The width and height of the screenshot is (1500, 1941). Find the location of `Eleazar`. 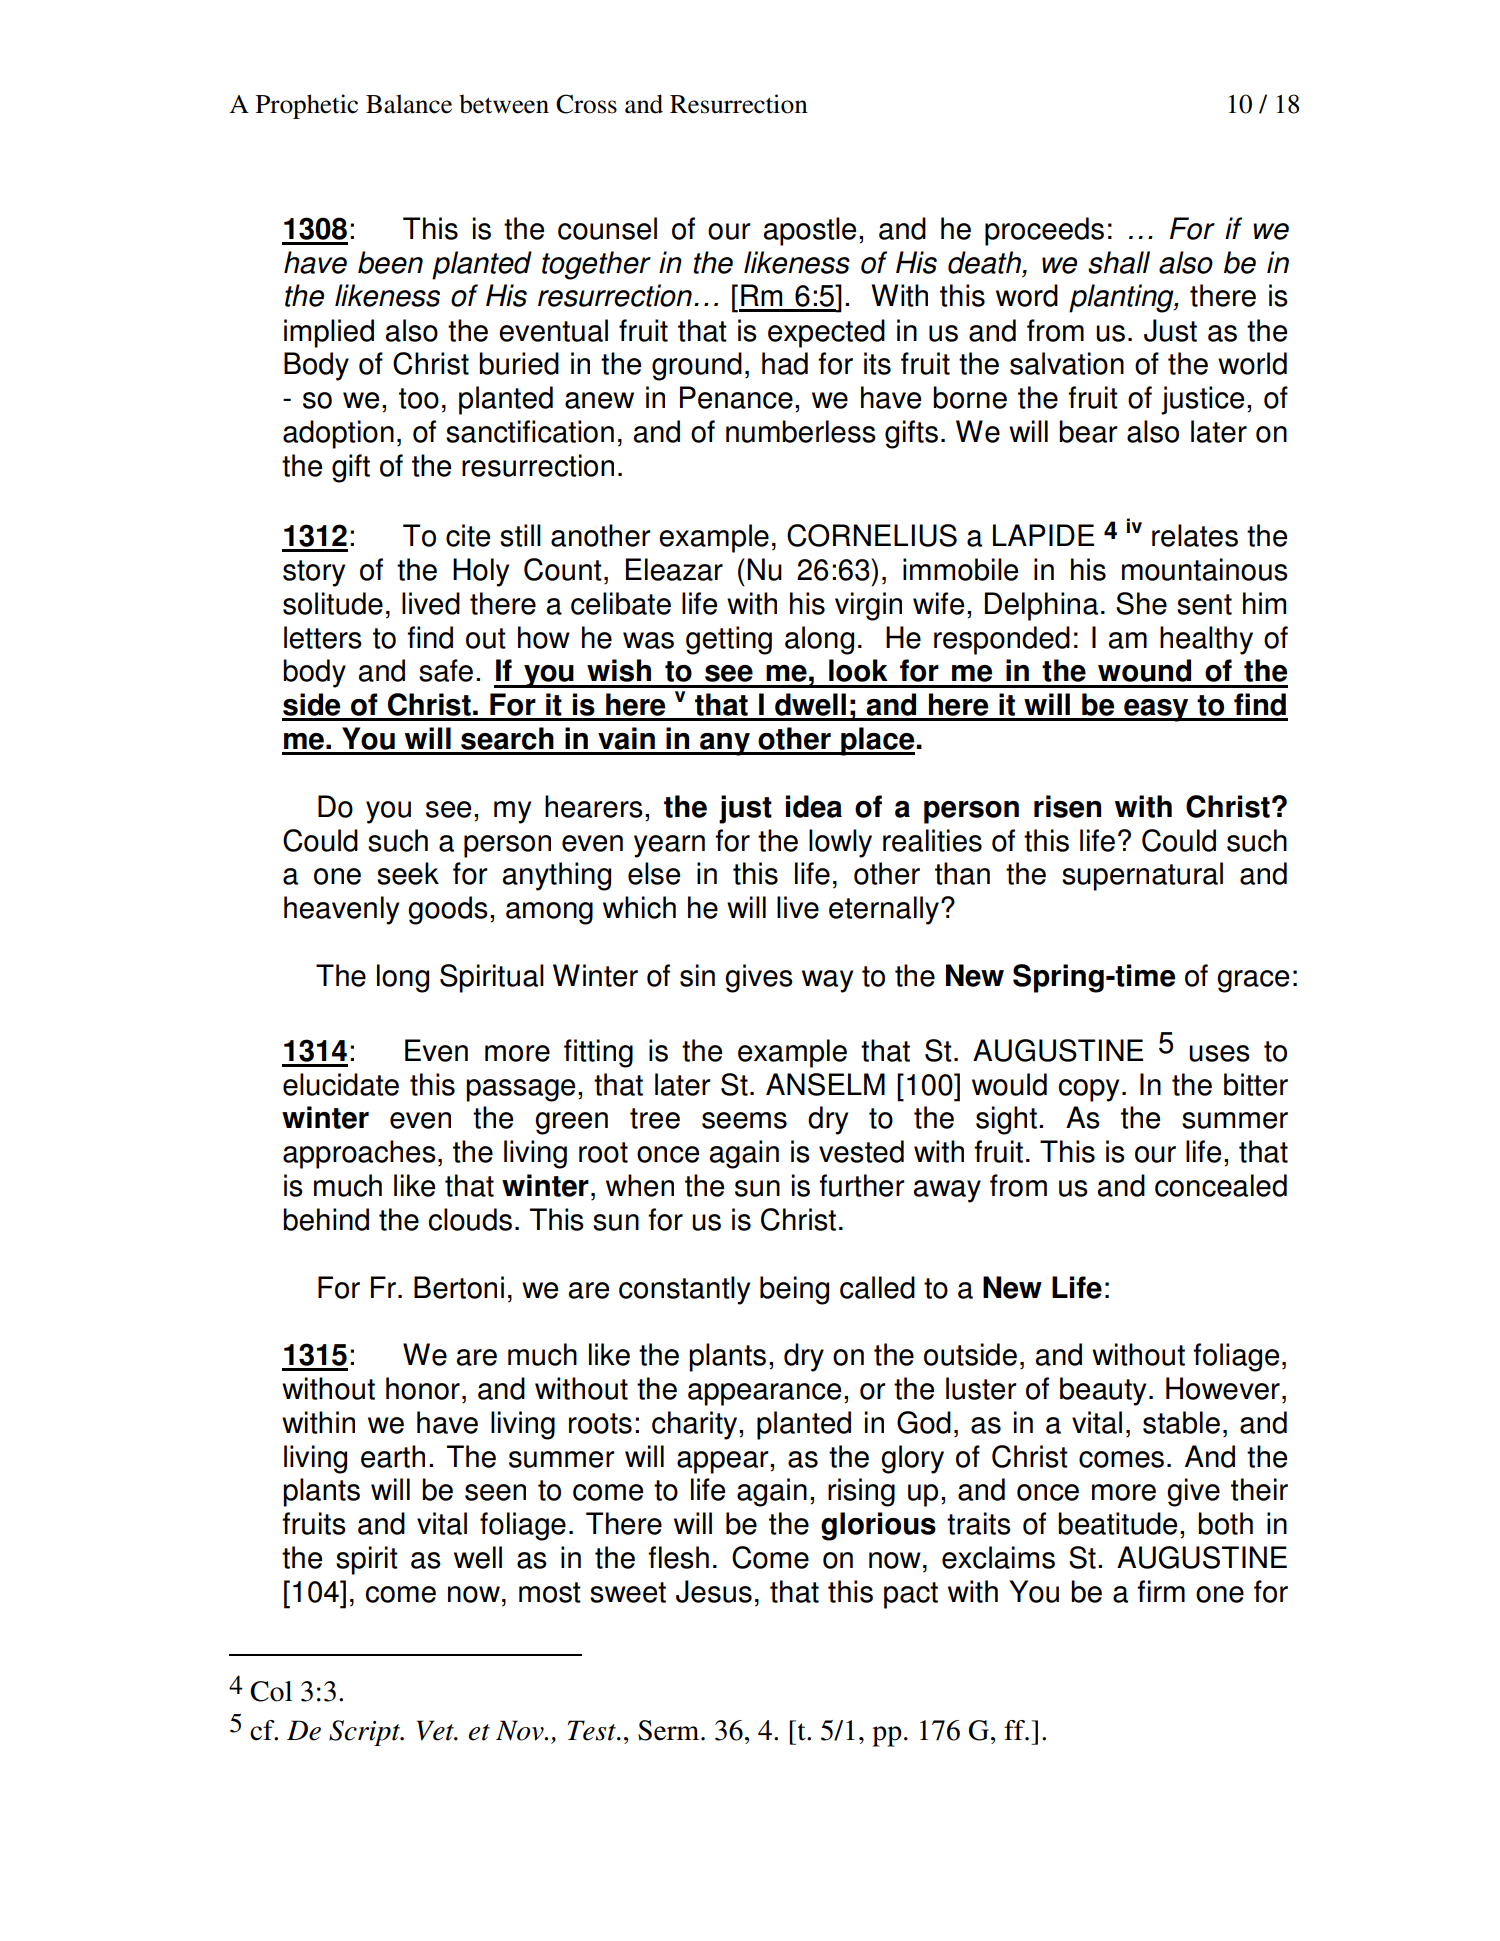

Eleazar is located at coordinates (674, 569).
